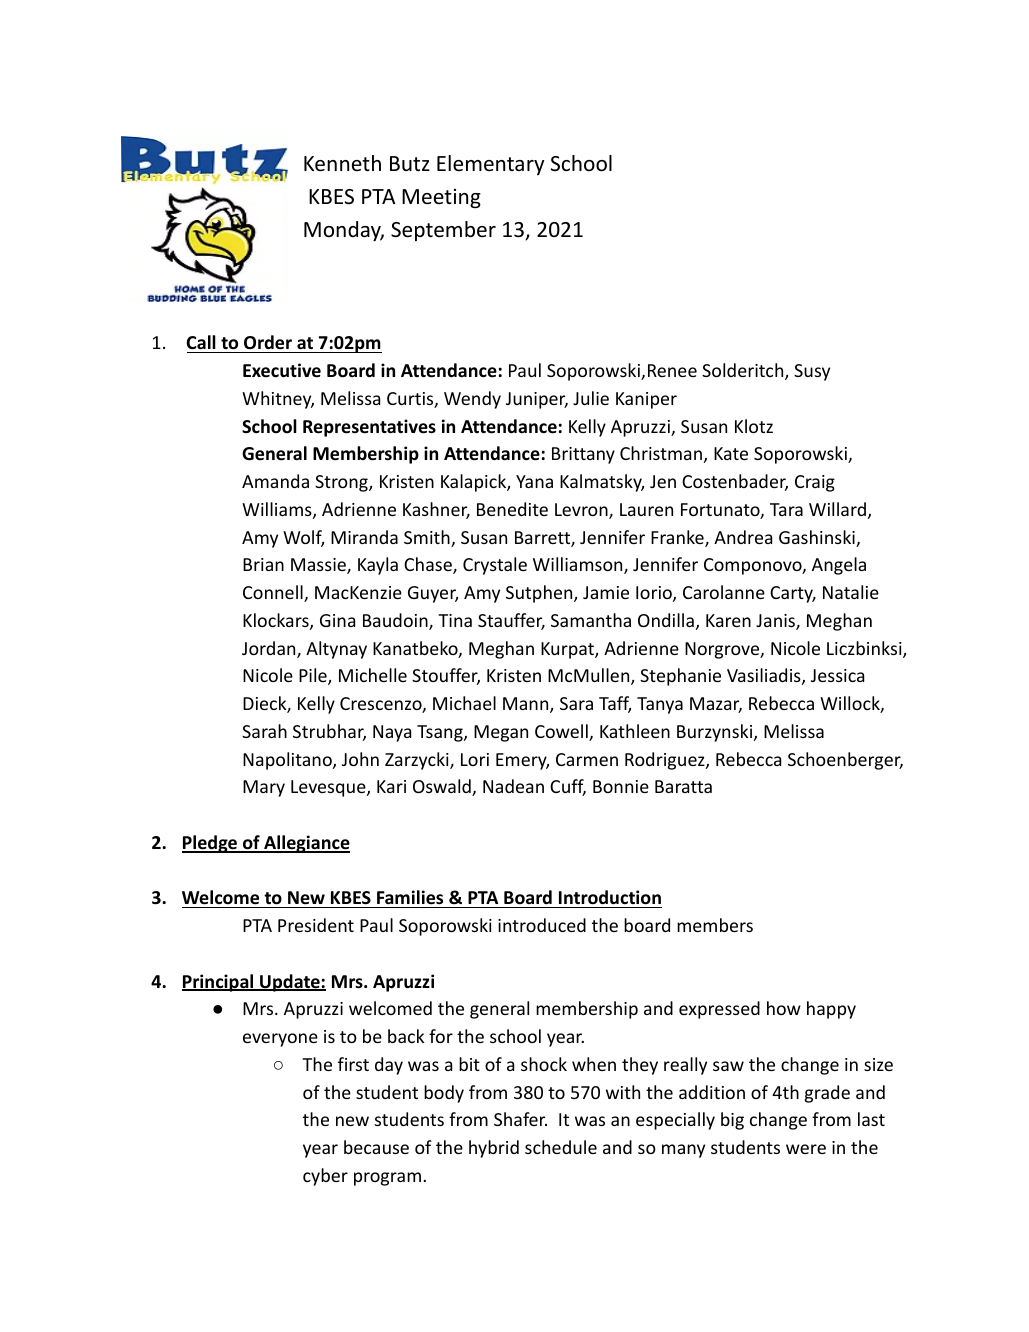  I want to click on cyber, so click(325, 1177).
